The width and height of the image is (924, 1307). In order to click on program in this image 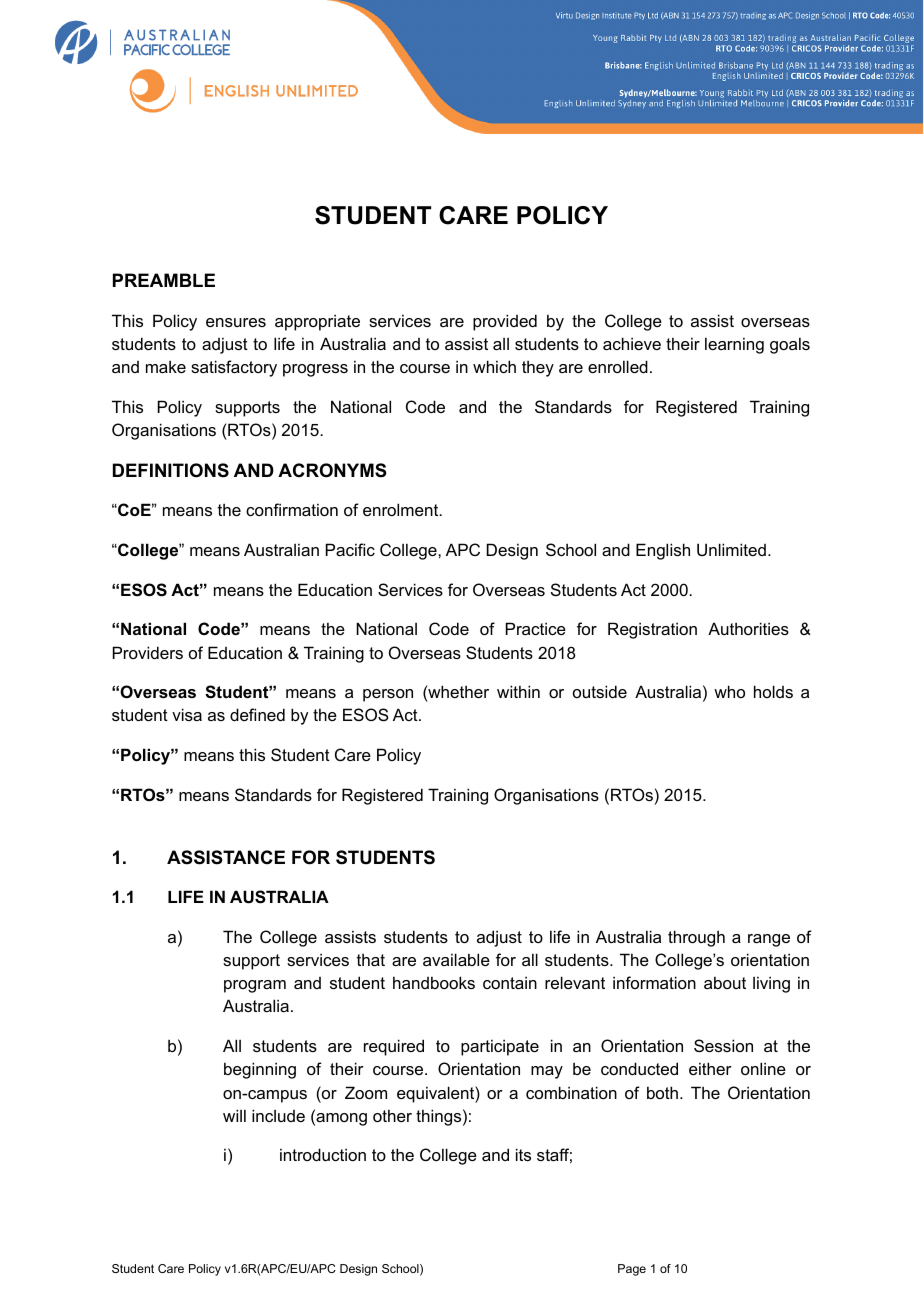, I will do `click(255, 986)`.
